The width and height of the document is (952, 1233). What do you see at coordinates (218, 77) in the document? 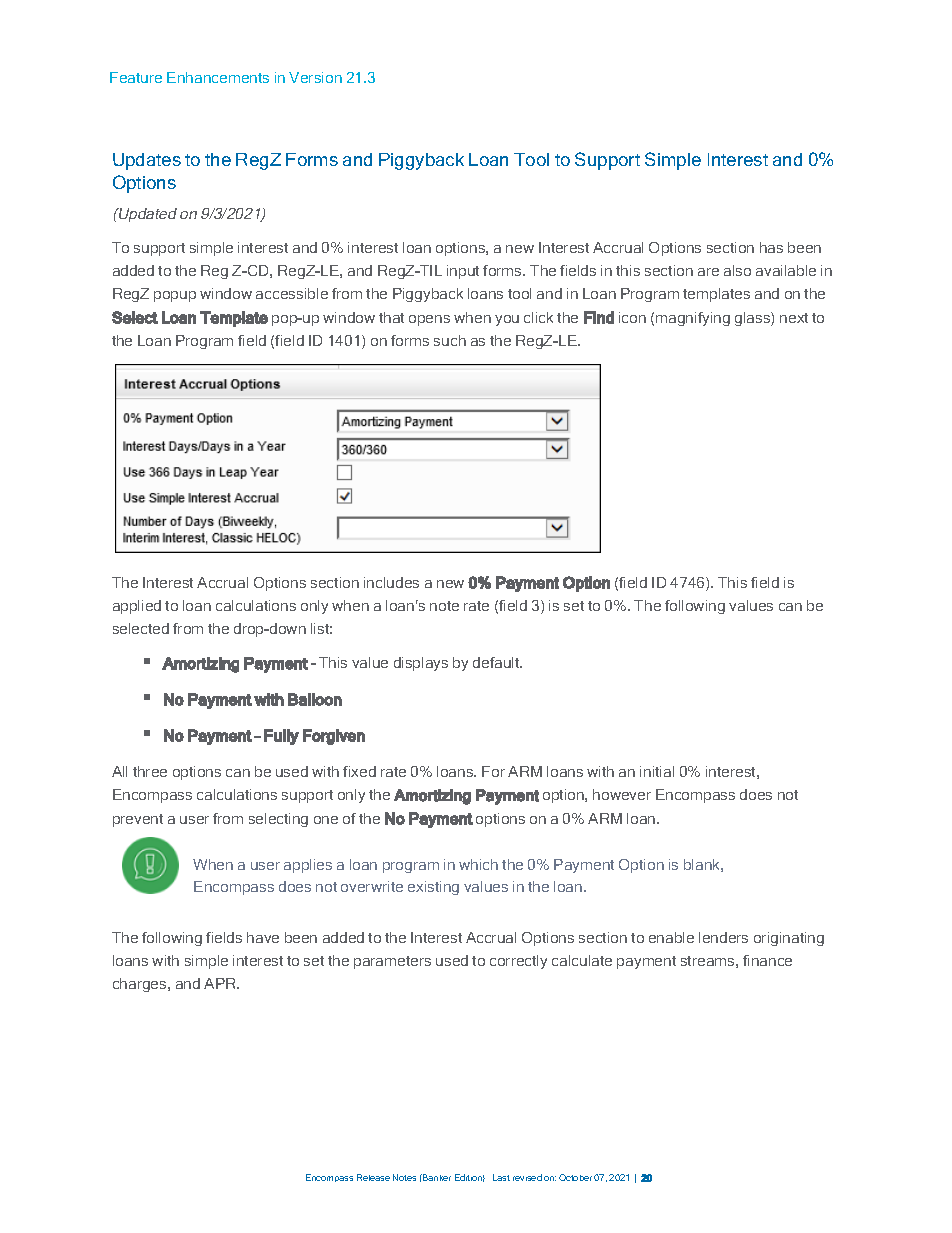
I see `Enhancements` at bounding box center [218, 77].
